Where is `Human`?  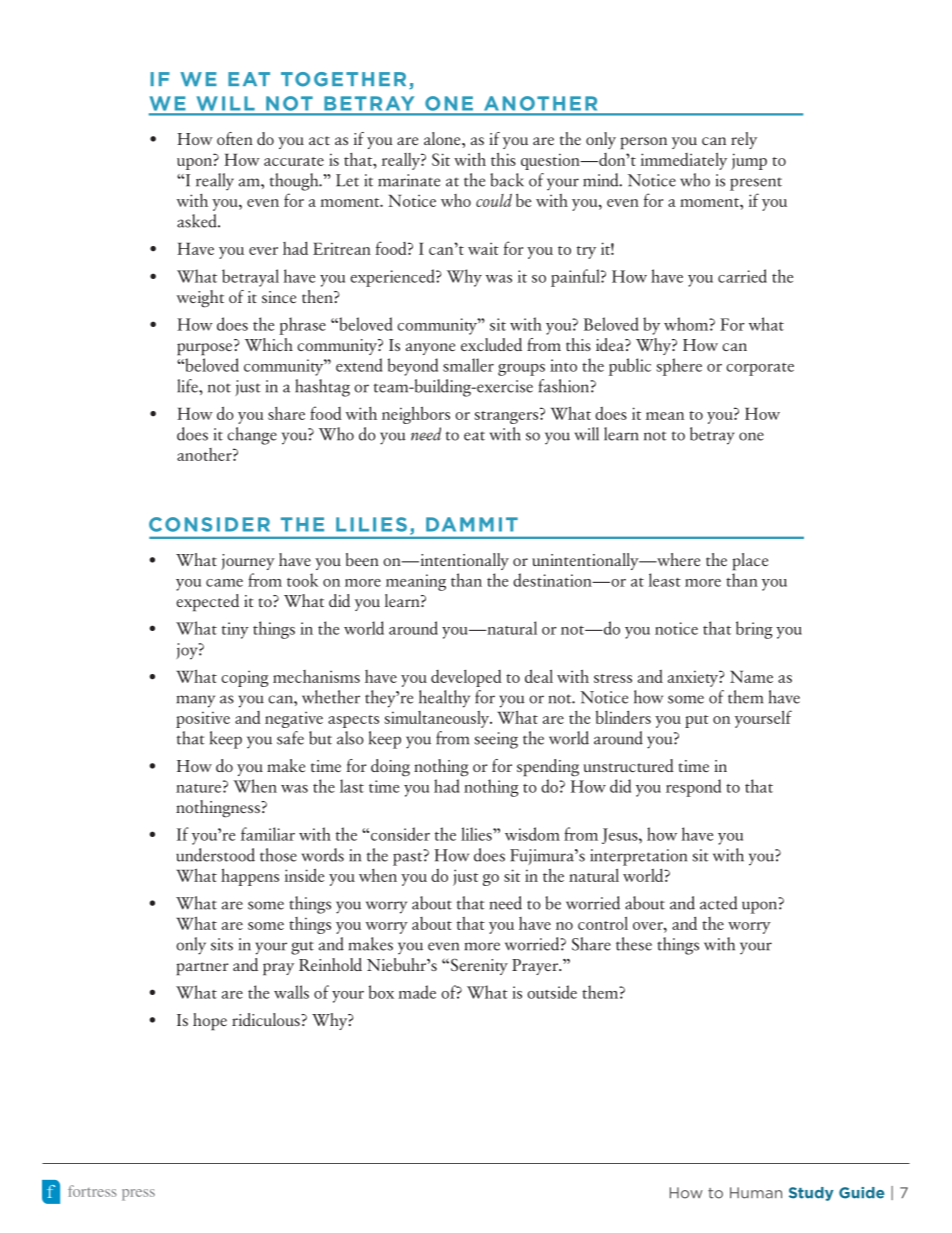
Human is located at coordinates (756, 1193).
